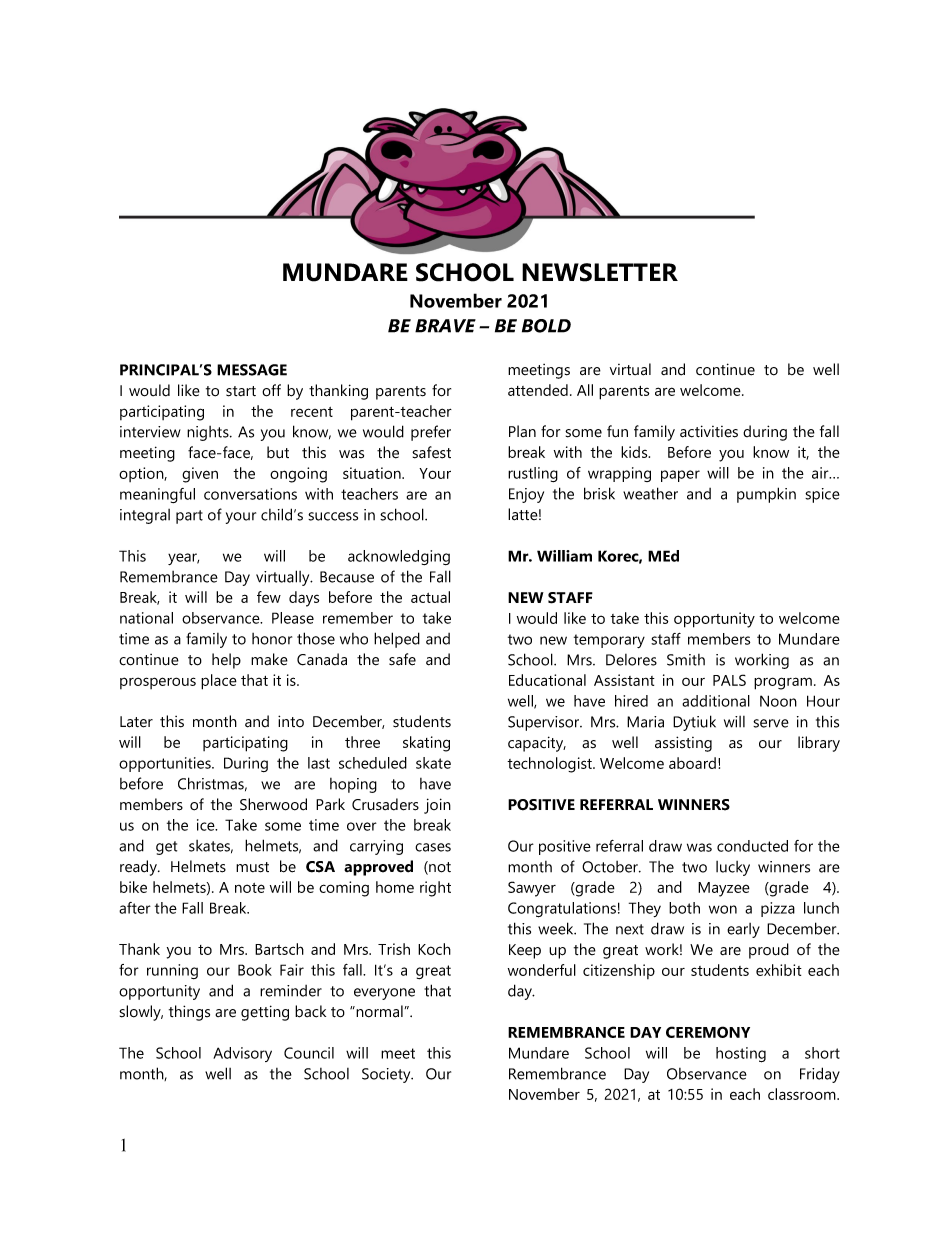 The width and height of the page is (952, 1233). Describe the element at coordinates (242, 1054) in the page. I see `Advisory` at that location.
